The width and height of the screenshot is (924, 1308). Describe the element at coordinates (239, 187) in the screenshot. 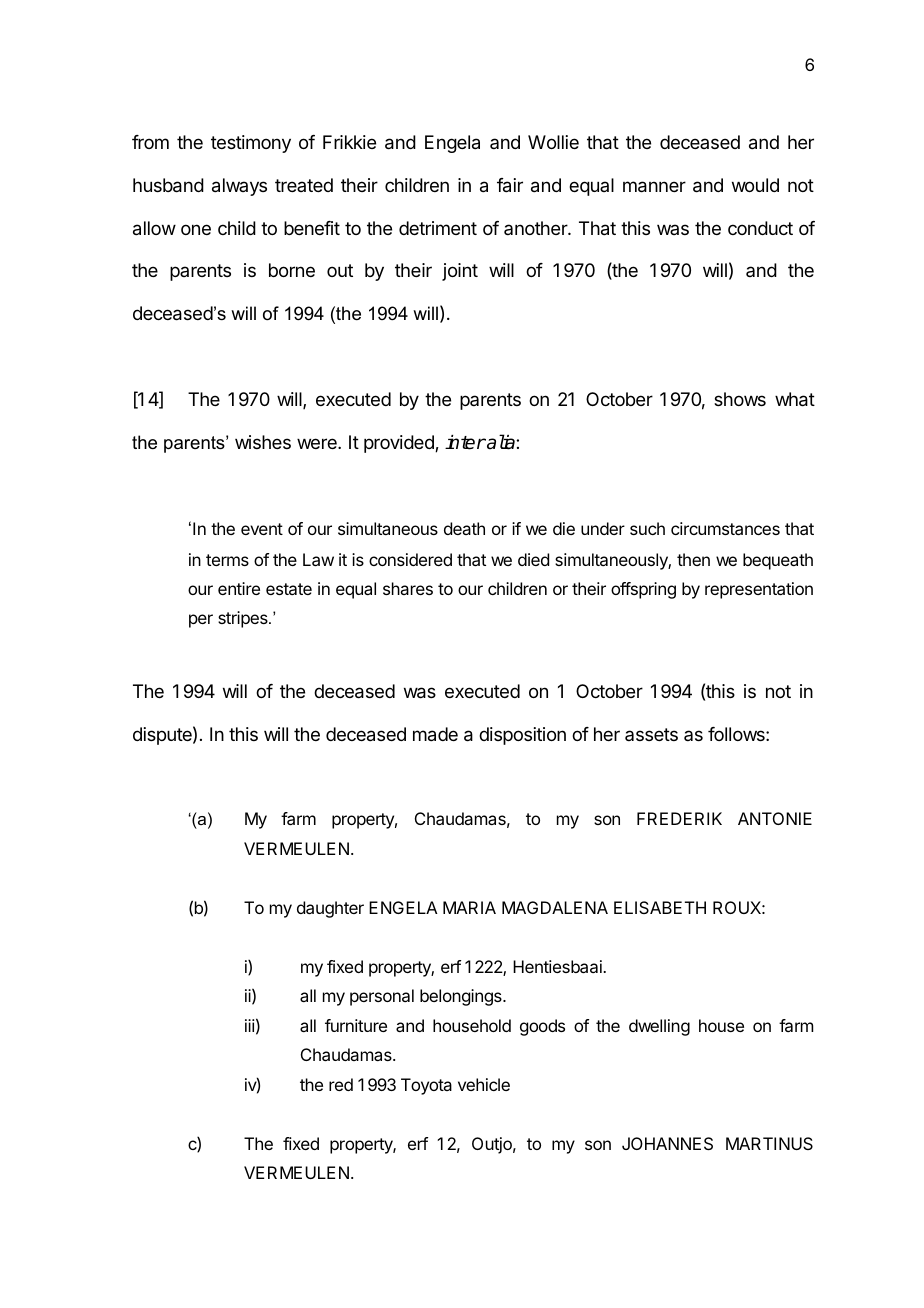

I see `always` at that location.
